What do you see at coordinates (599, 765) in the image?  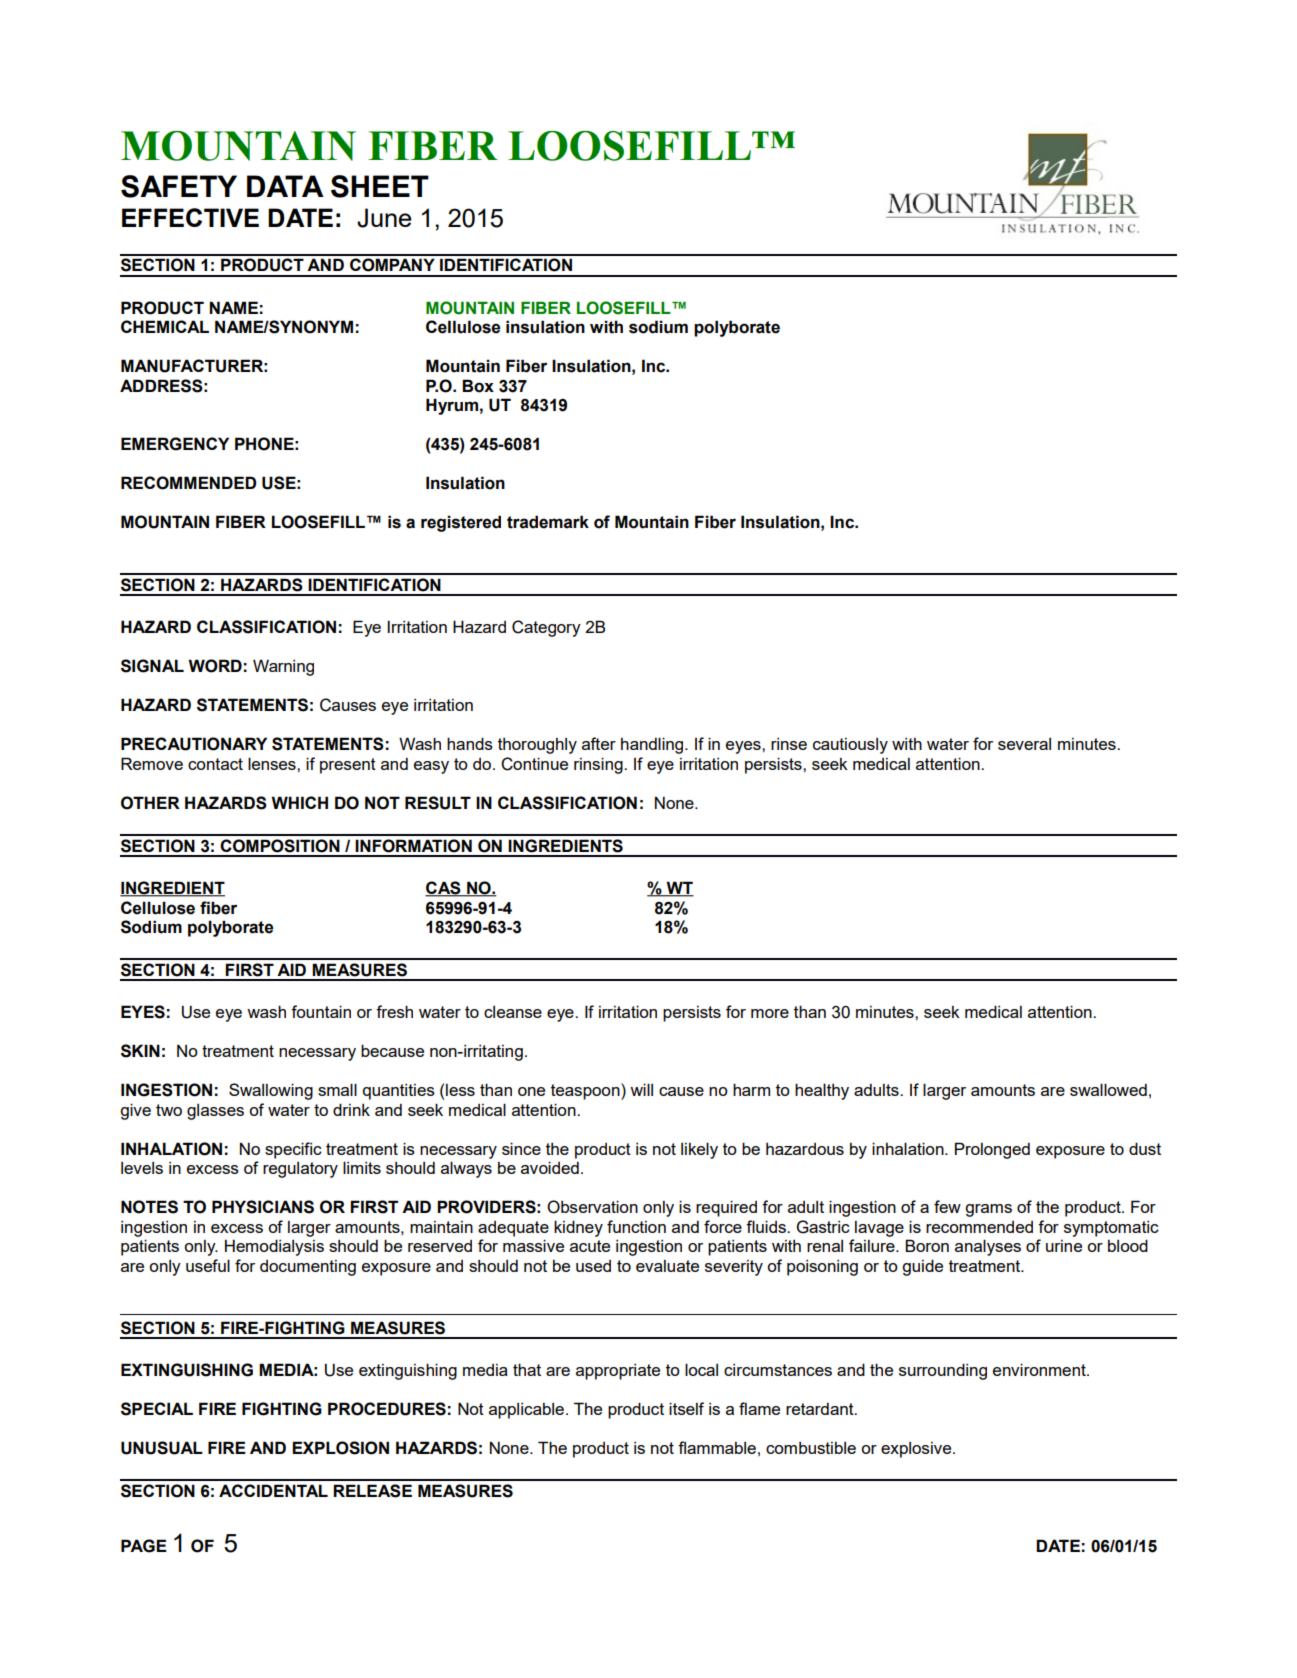 I see `rinsing` at bounding box center [599, 765].
